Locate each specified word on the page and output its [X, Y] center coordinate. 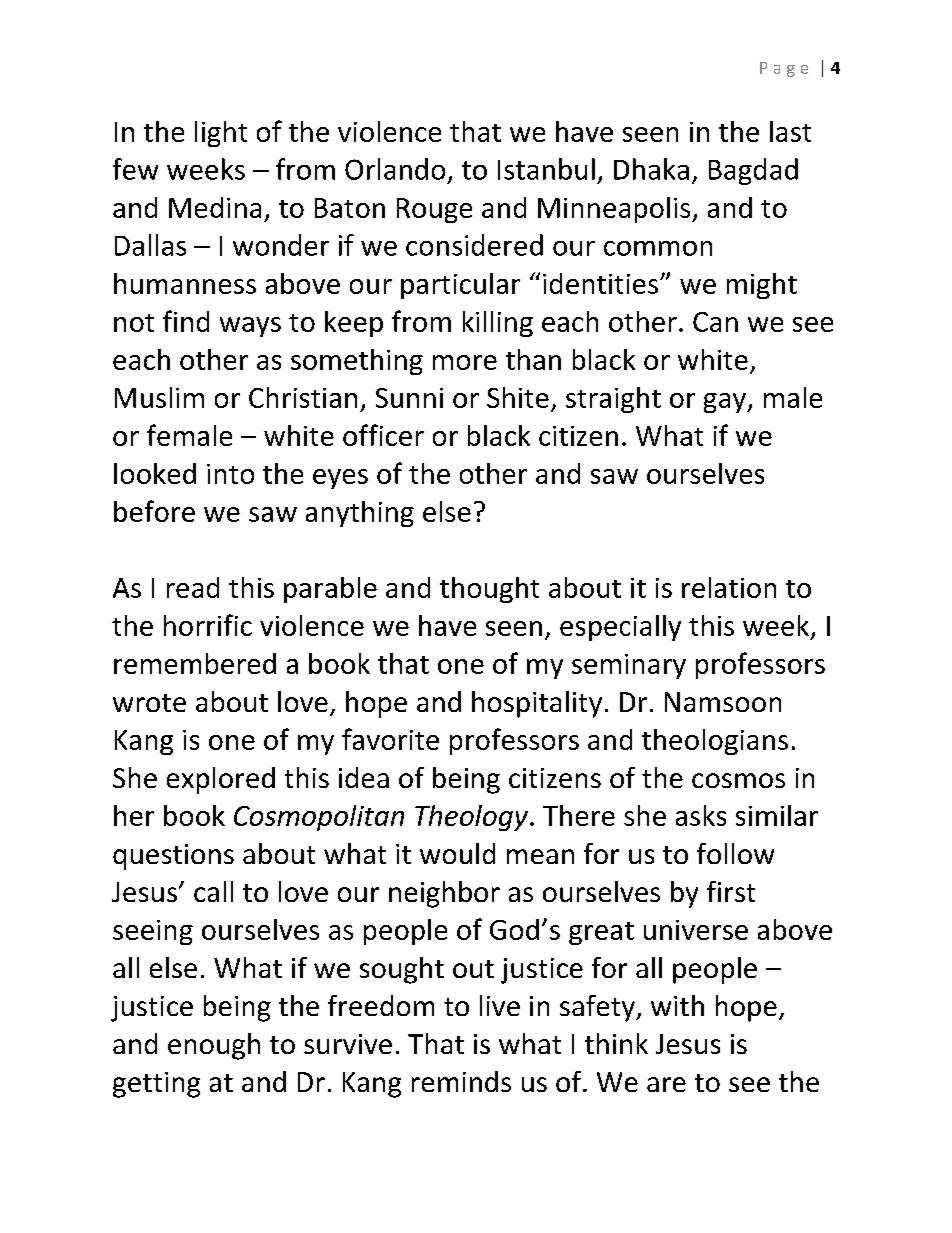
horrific [208, 625]
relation [729, 587]
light [221, 134]
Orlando [395, 169]
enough [214, 1046]
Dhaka [651, 169]
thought [489, 590]
